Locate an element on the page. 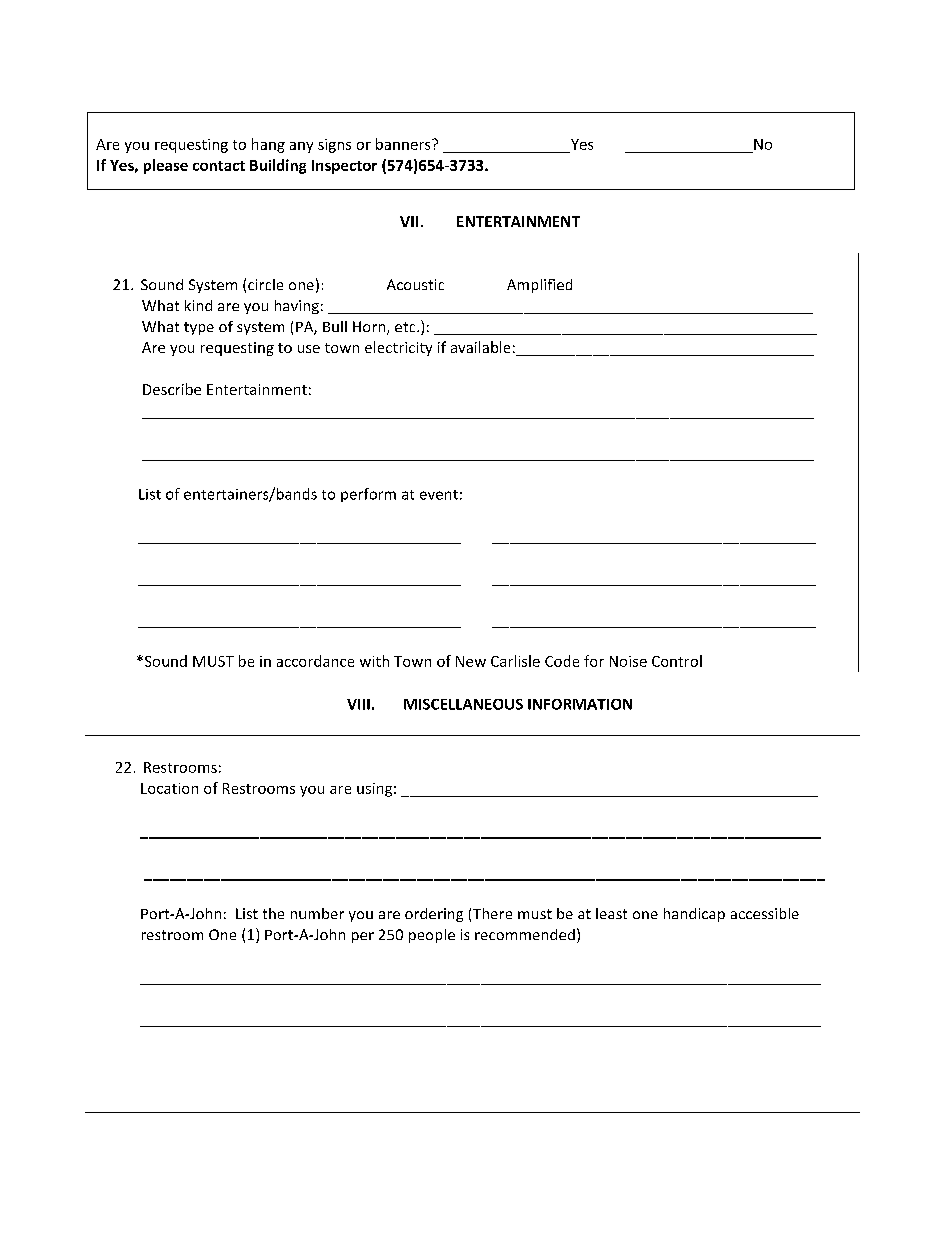 This document has height=1233, width=952. Control is located at coordinates (677, 661).
